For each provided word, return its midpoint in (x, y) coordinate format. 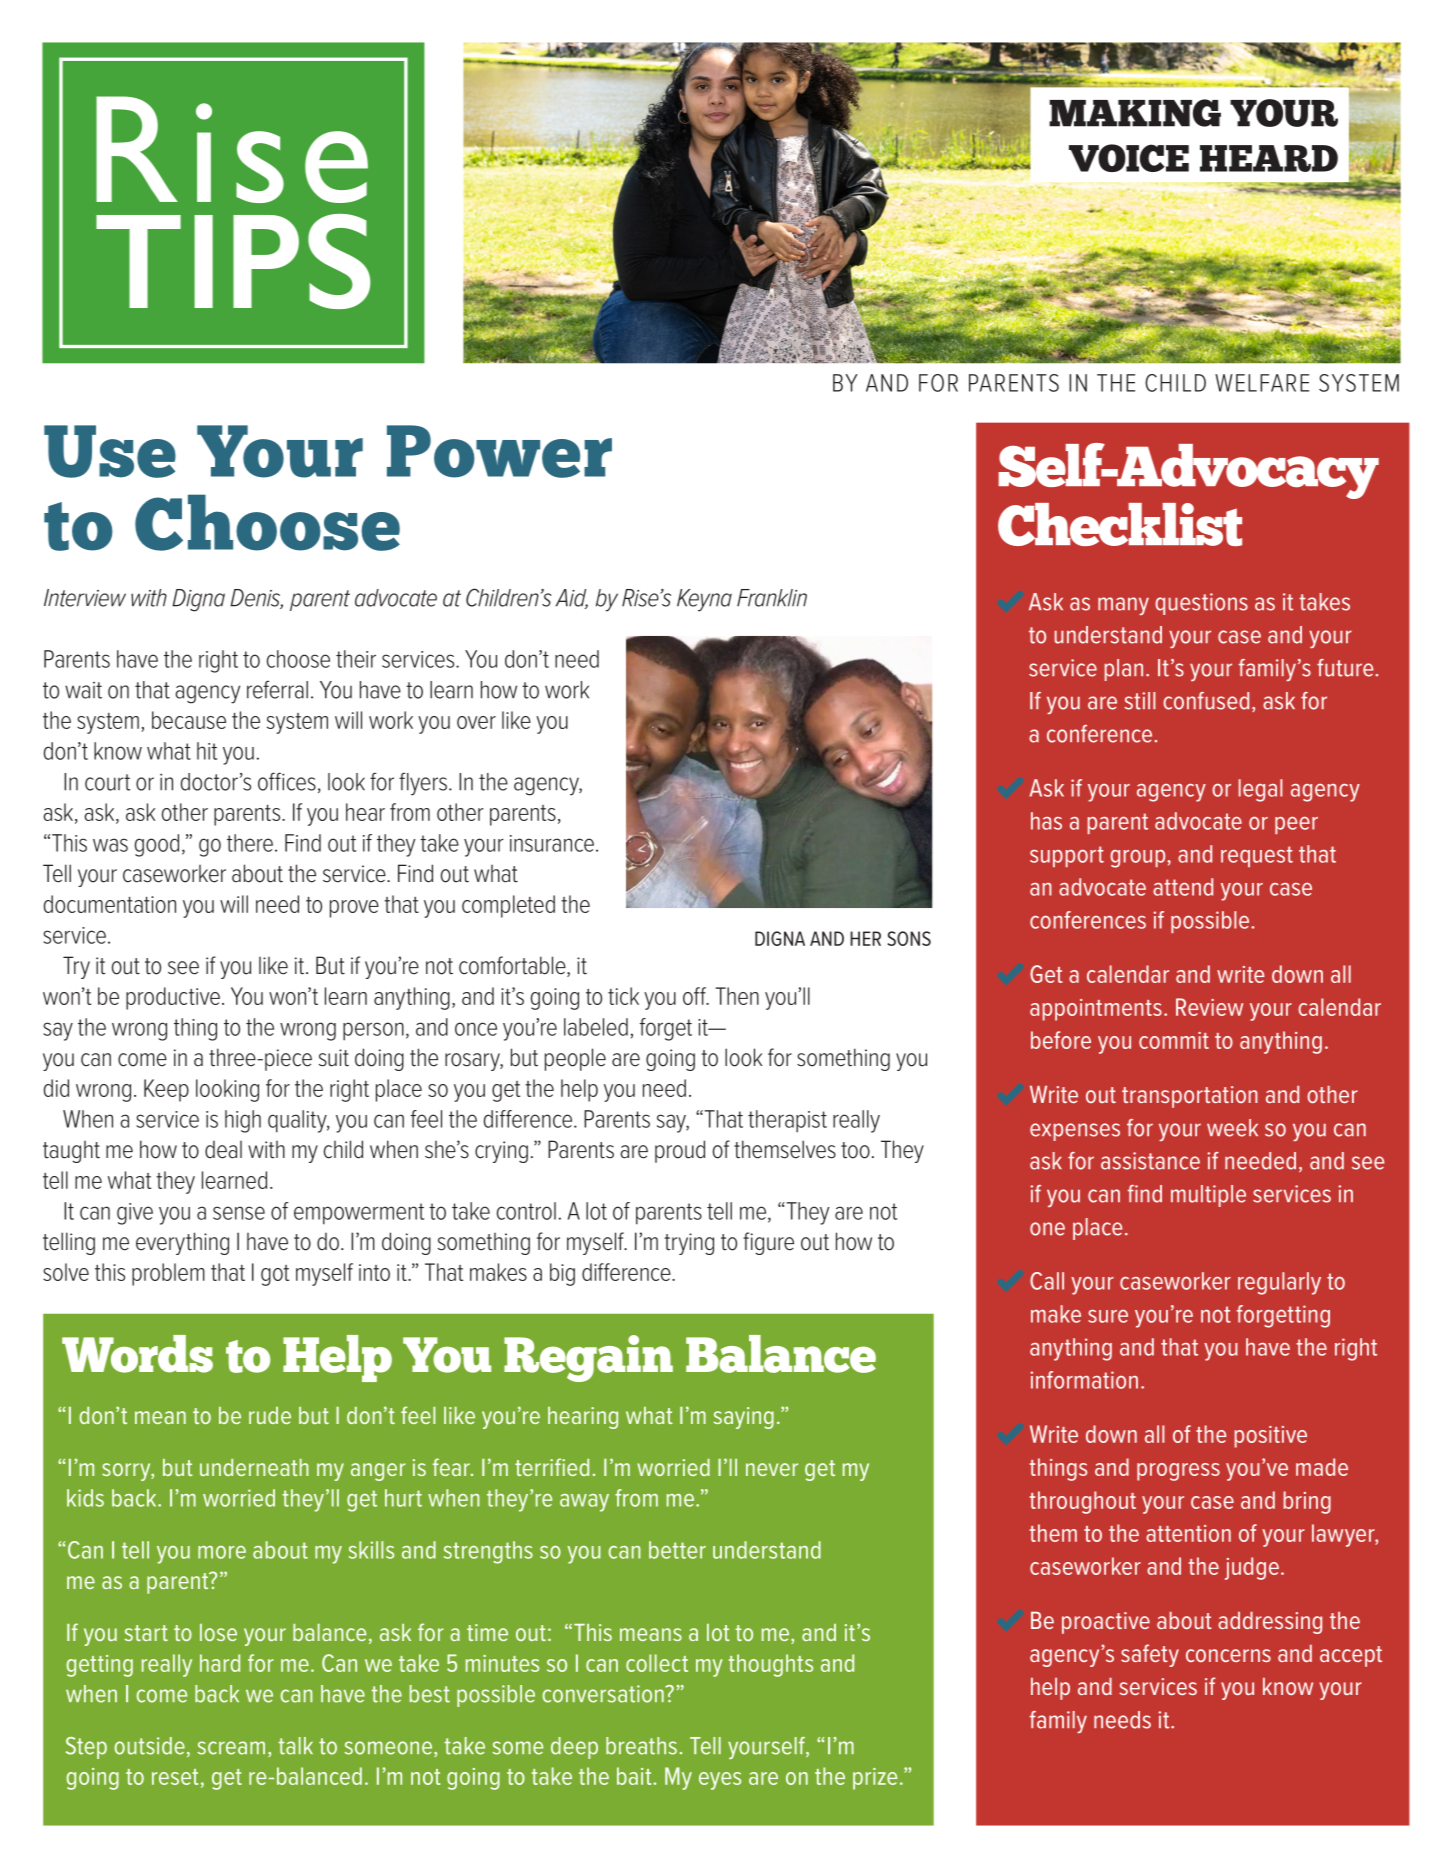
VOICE (1129, 158)
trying (689, 1244)
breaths (641, 1746)
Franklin (772, 598)
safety (1150, 1655)
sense (239, 1213)
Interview (85, 598)
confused (1206, 701)
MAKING (1135, 113)
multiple (1208, 1196)
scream (231, 1748)
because (189, 720)
